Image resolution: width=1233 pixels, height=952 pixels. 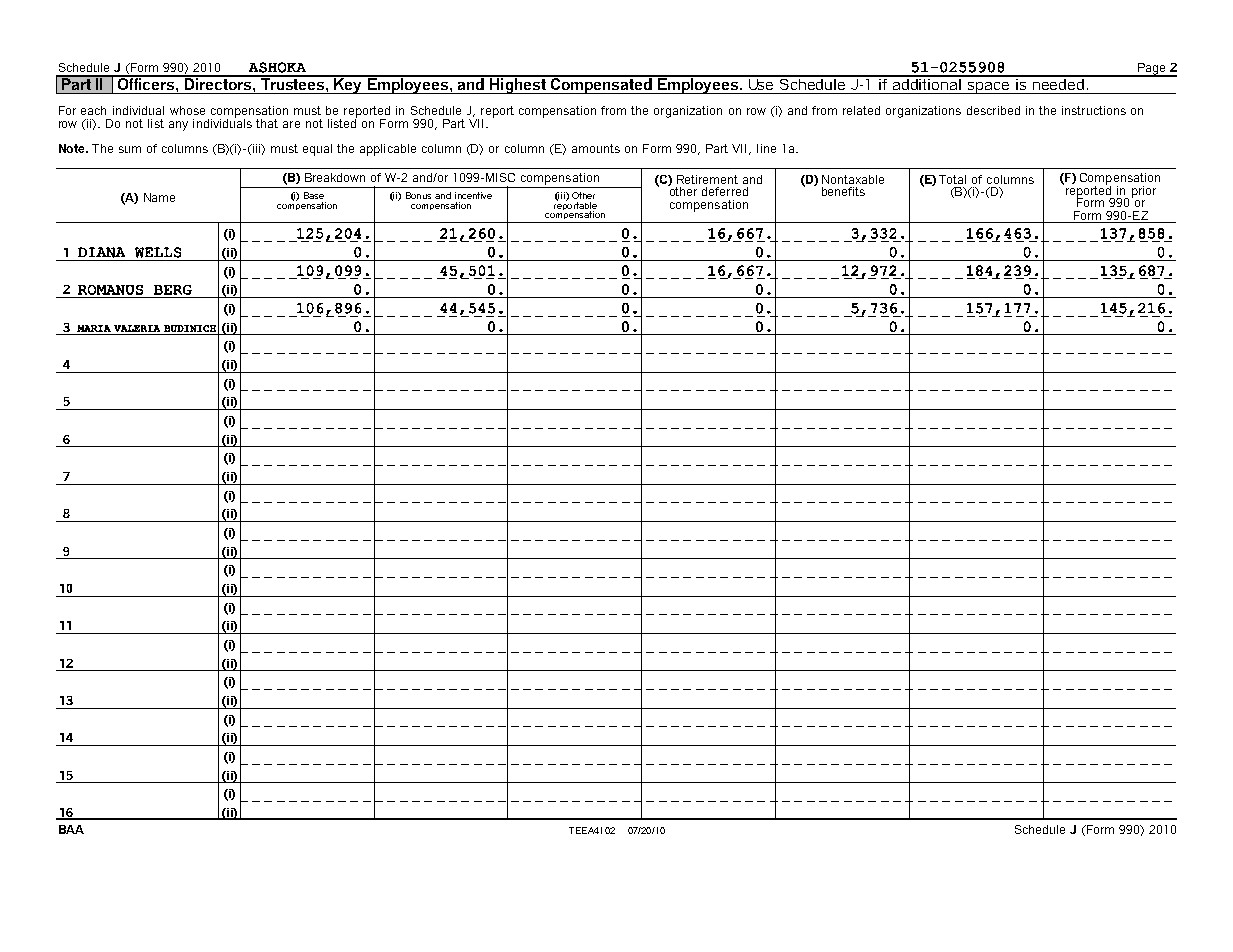 What do you see at coordinates (137, 328) in the image?
I see `VALERIA` at bounding box center [137, 328].
